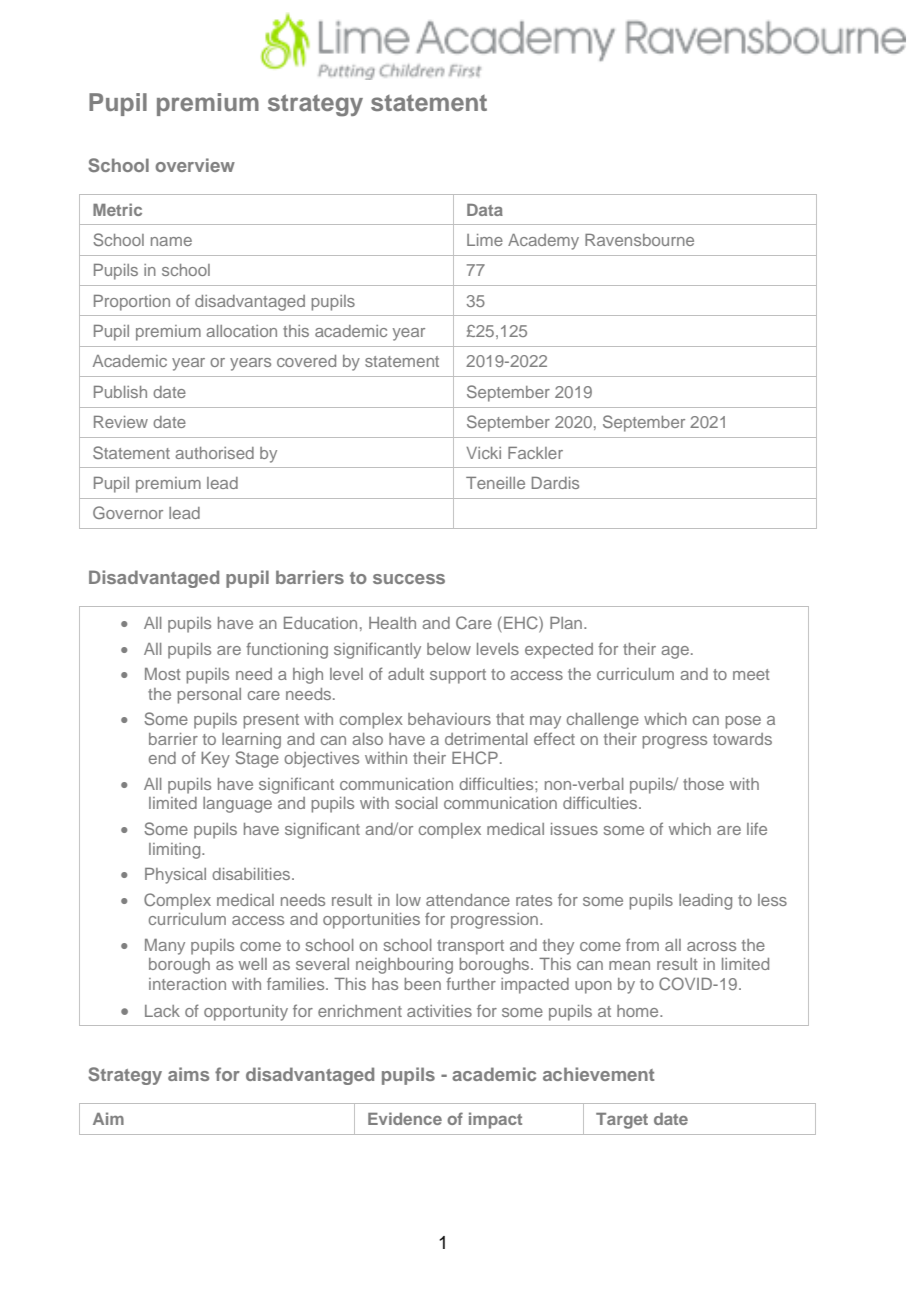 This screenshot has height=1308, width=924. Describe the element at coordinates (175, 876) in the screenshot. I see `Physical` at that location.
